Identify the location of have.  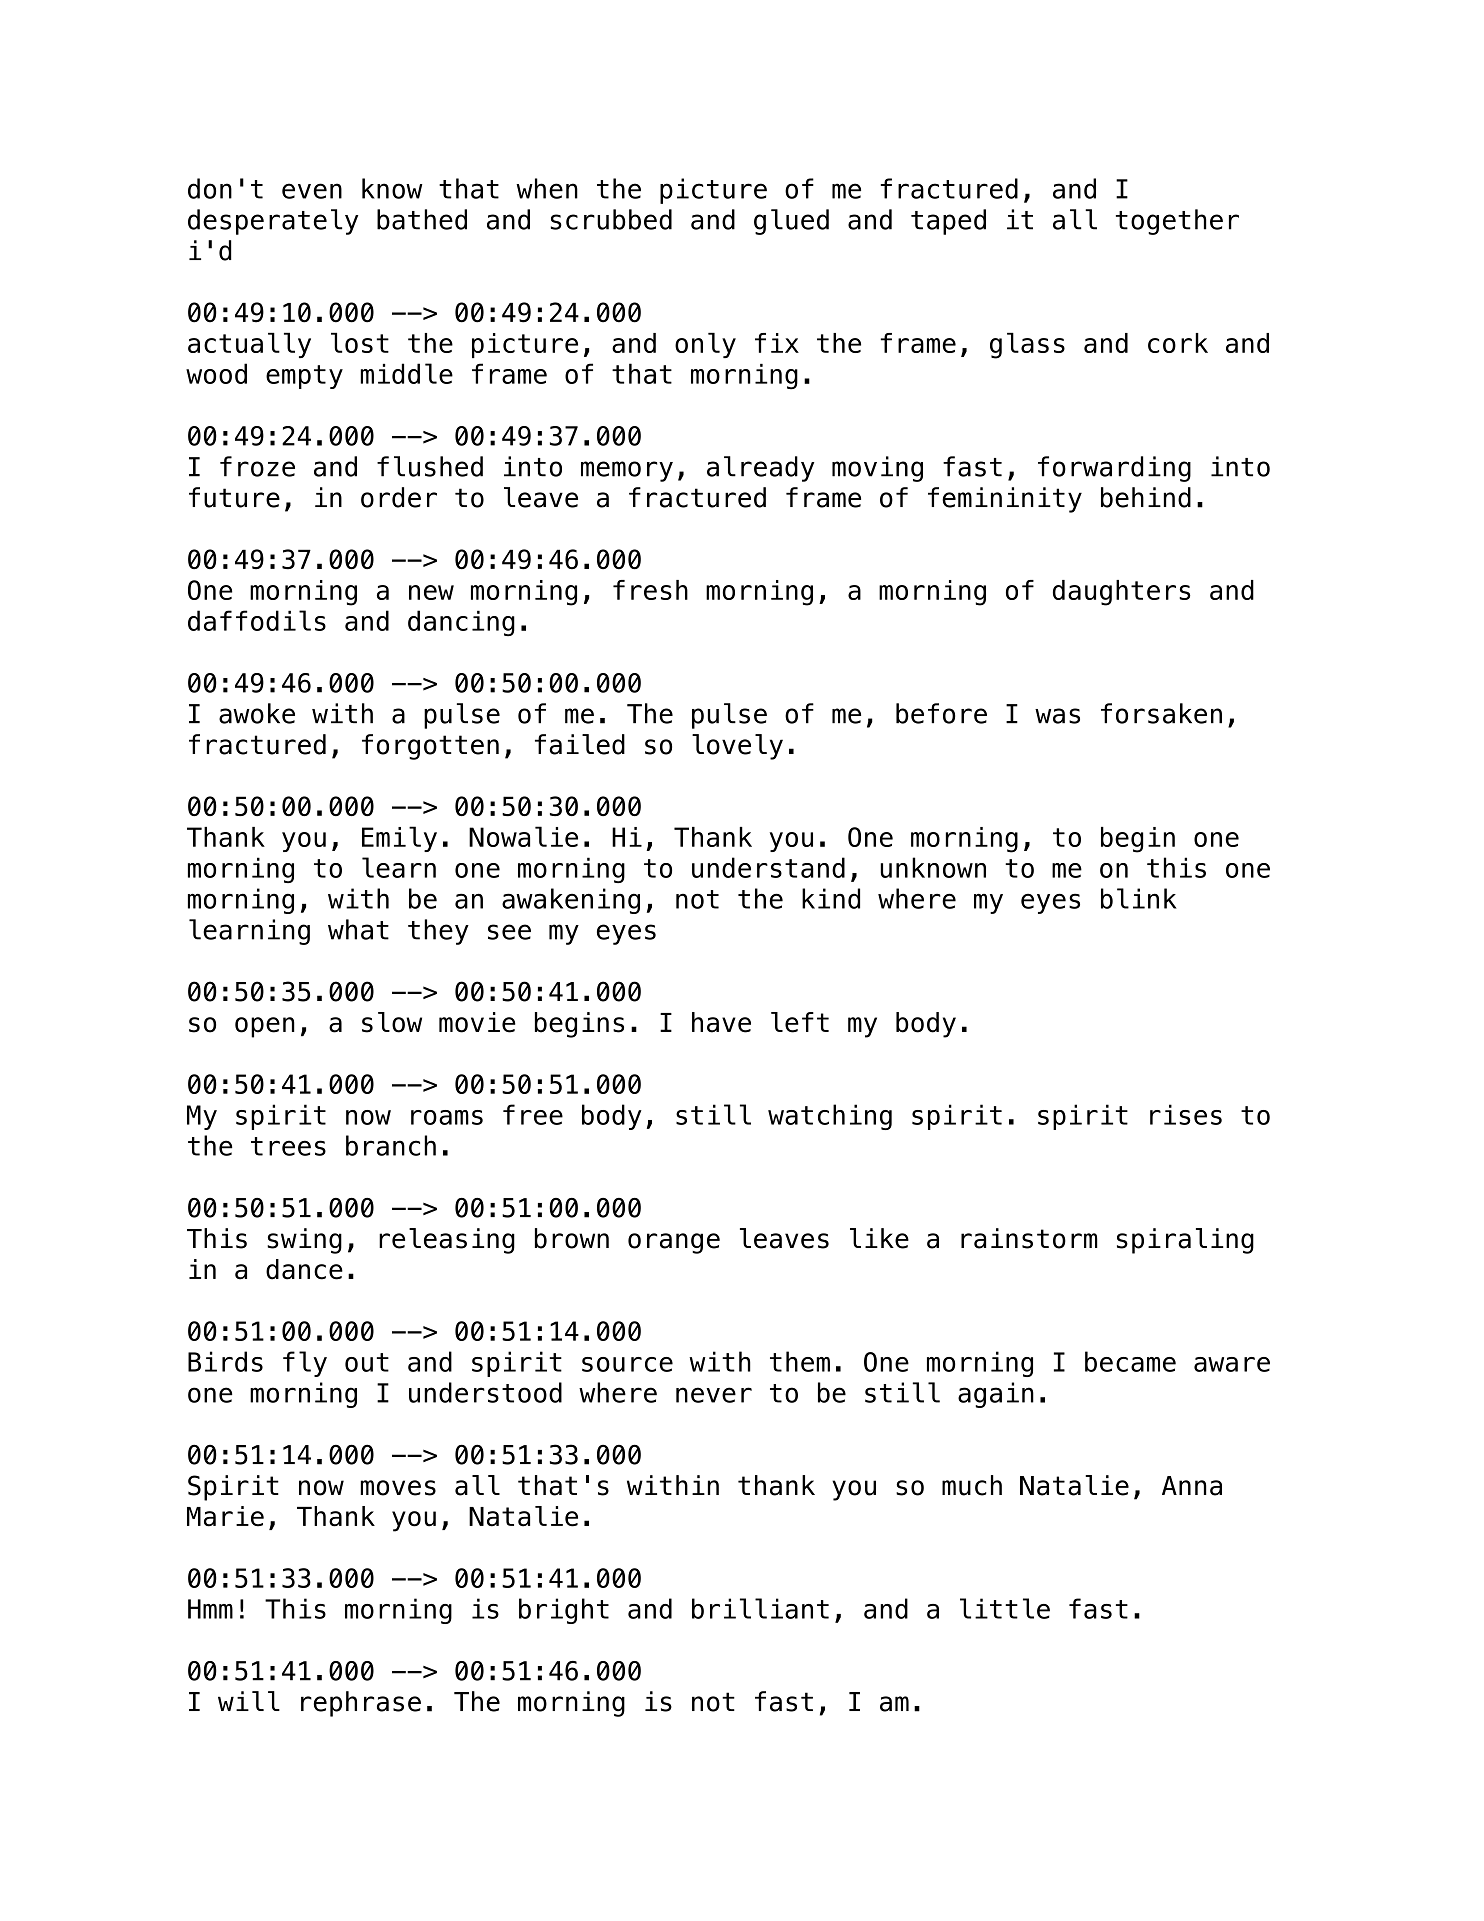
(721, 1022).
